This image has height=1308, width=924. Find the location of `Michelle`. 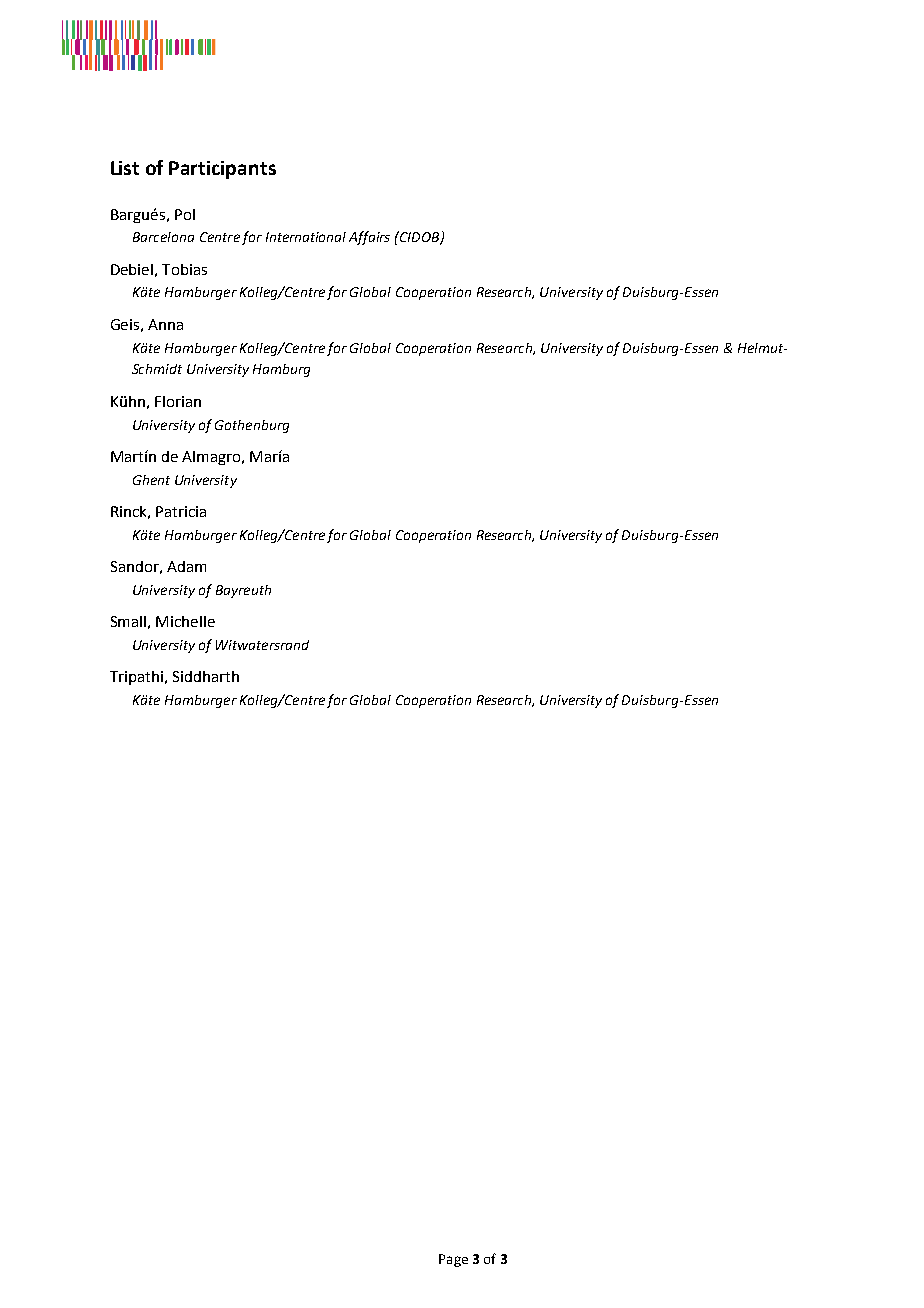

Michelle is located at coordinates (185, 621).
